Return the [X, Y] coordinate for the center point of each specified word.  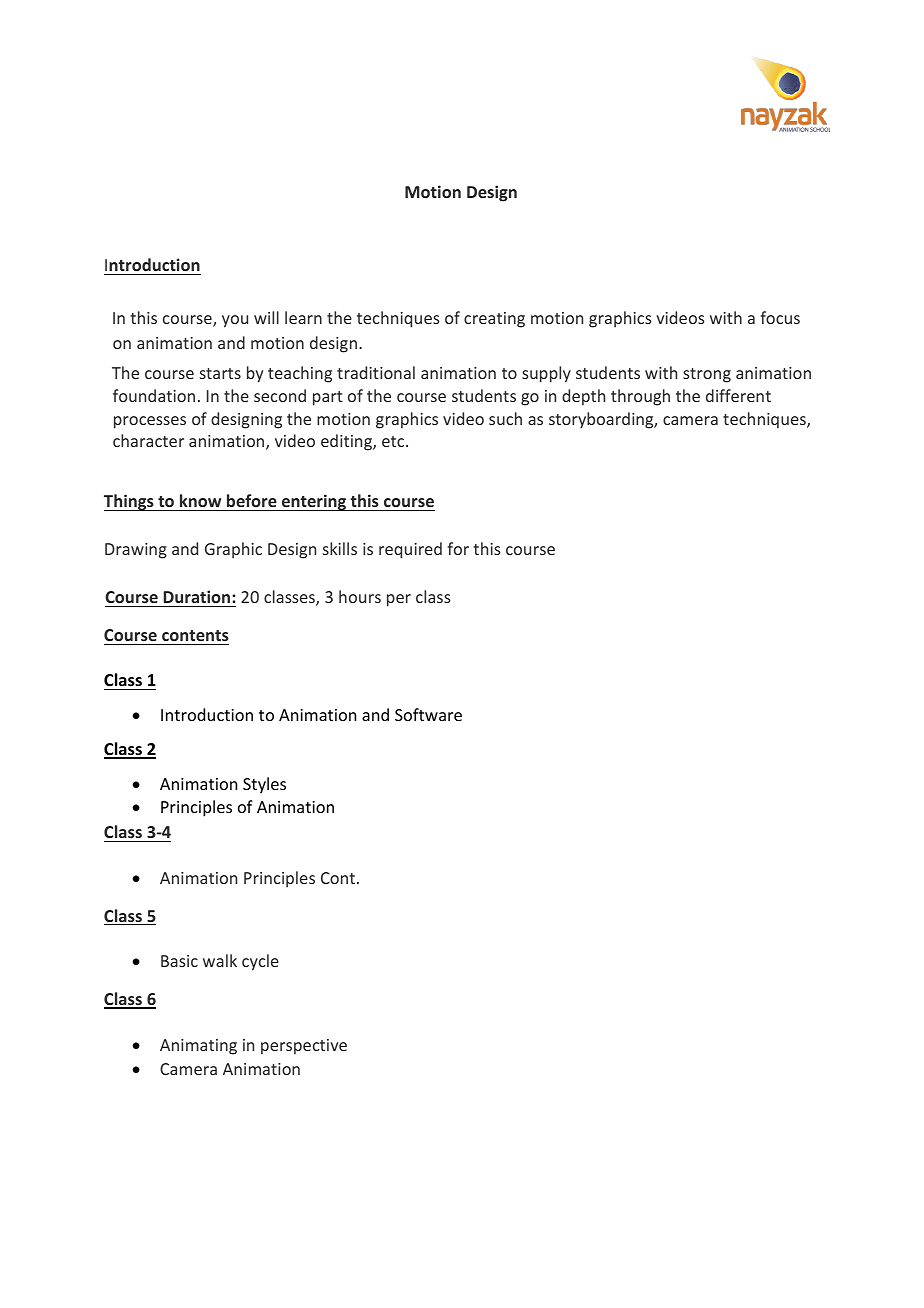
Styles [264, 785]
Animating [198, 1047]
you [235, 321]
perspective [304, 1047]
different [738, 395]
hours [360, 596]
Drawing [136, 551]
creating [494, 320]
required [410, 550]
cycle [260, 962]
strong [707, 375]
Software [428, 714]
